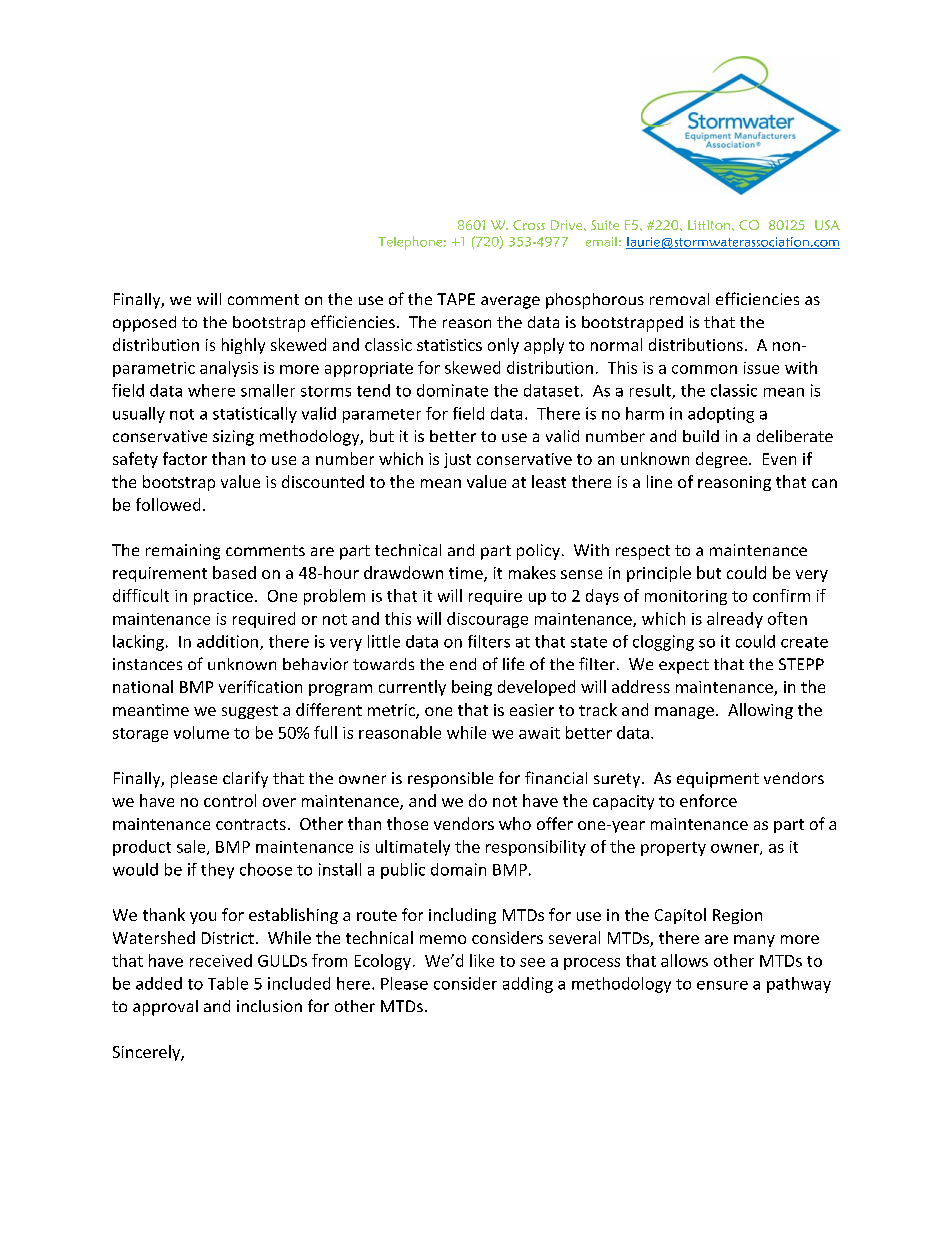 The image size is (952, 1233). I want to click on practice, so click(223, 597).
